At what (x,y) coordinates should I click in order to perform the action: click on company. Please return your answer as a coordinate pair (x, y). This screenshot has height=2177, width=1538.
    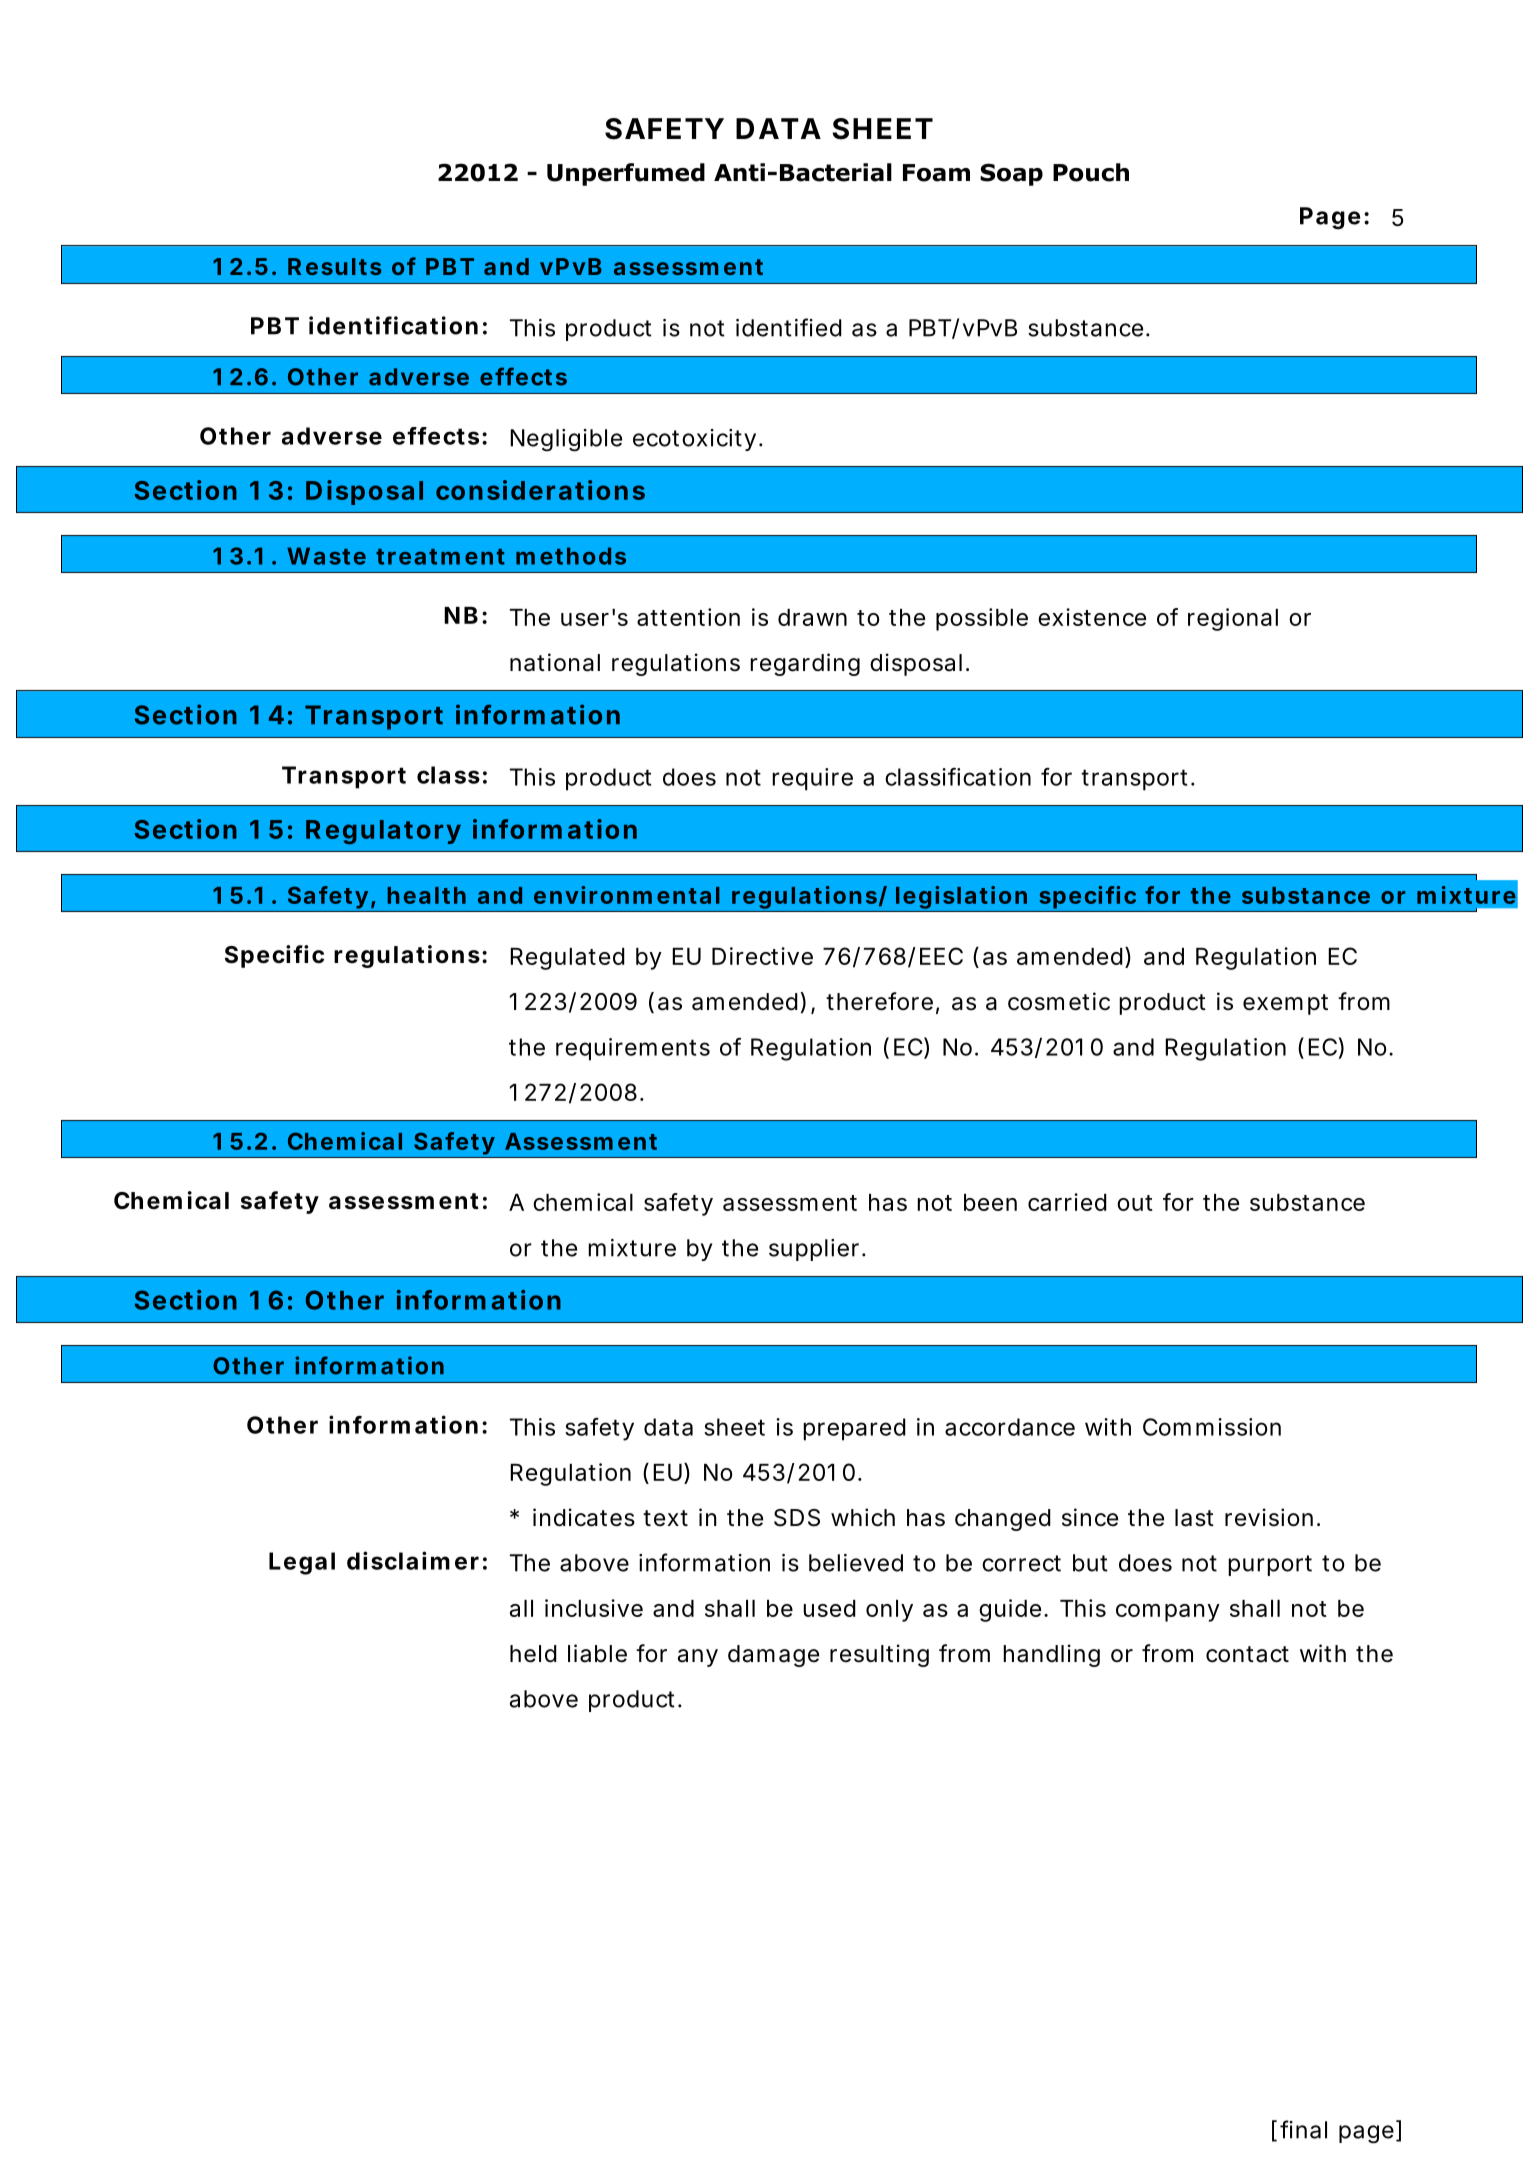
    Looking at the image, I should click on (1168, 1613).
